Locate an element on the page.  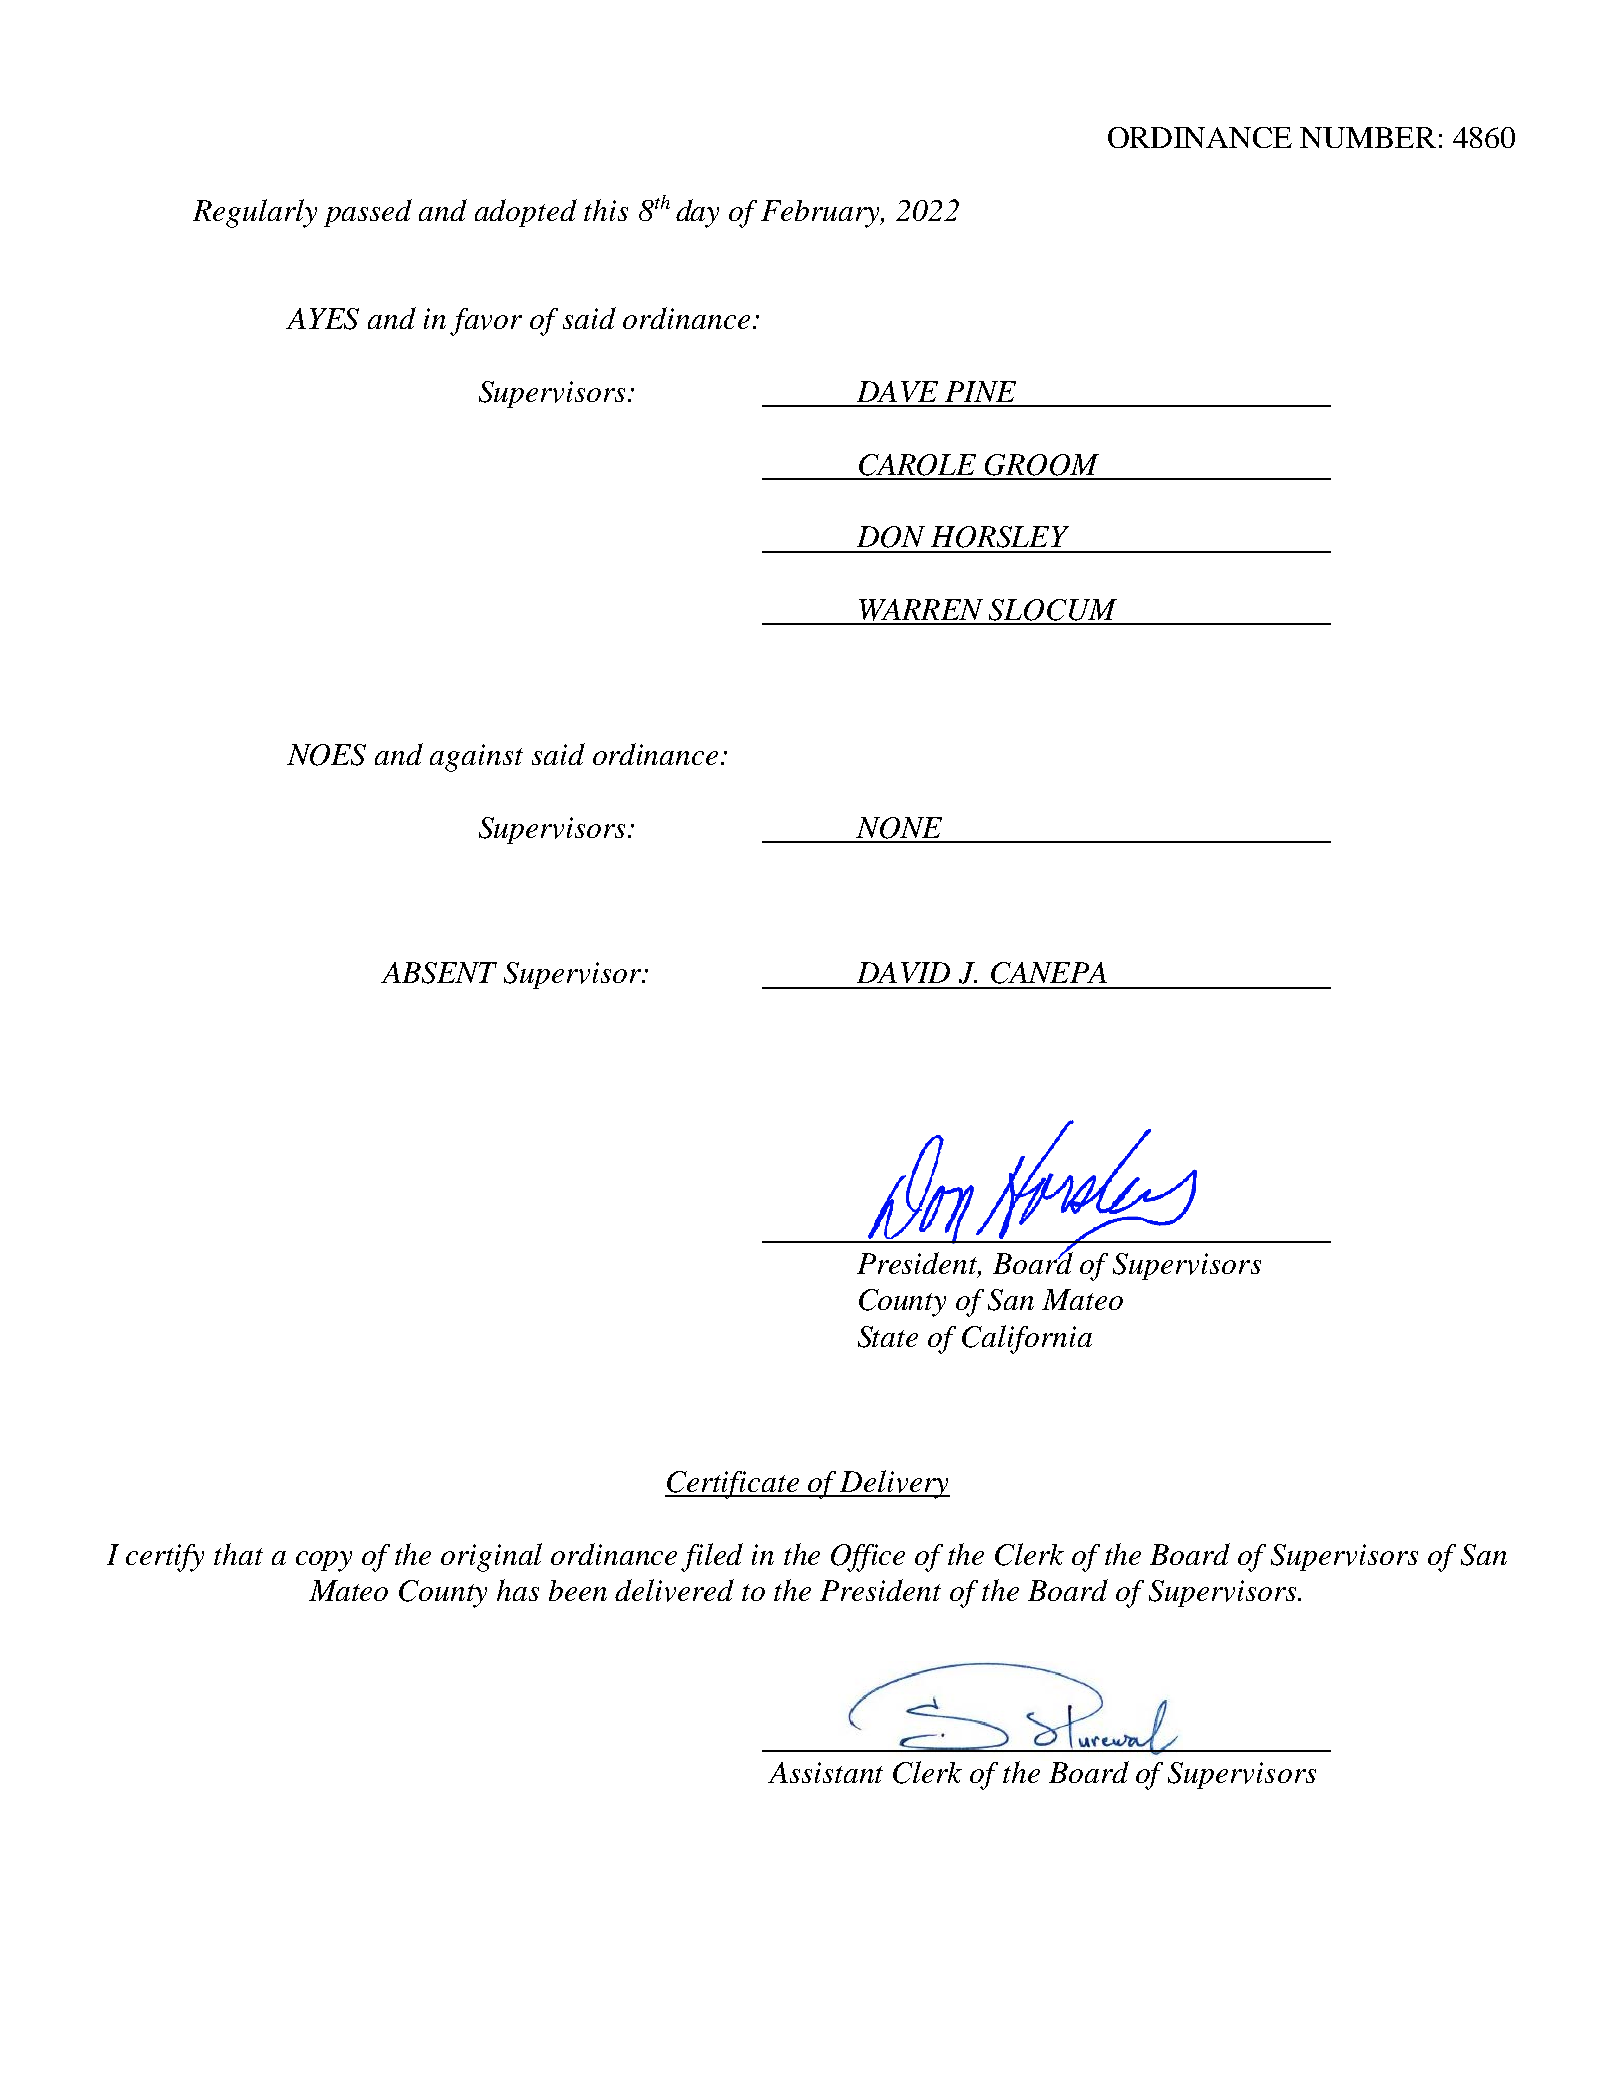
NUMBER is located at coordinates (1368, 137).
